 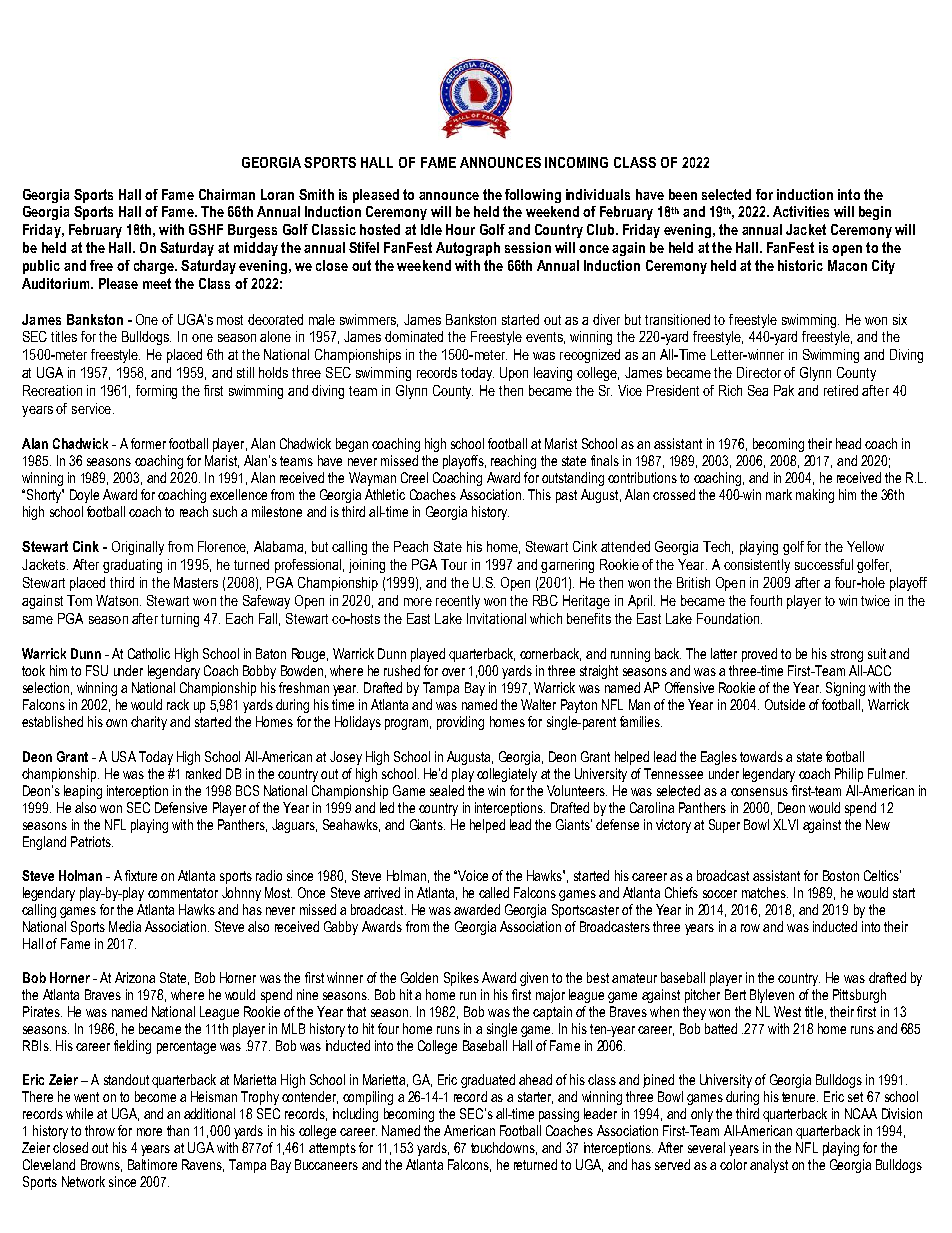 I want to click on Arizona, so click(x=135, y=977).
